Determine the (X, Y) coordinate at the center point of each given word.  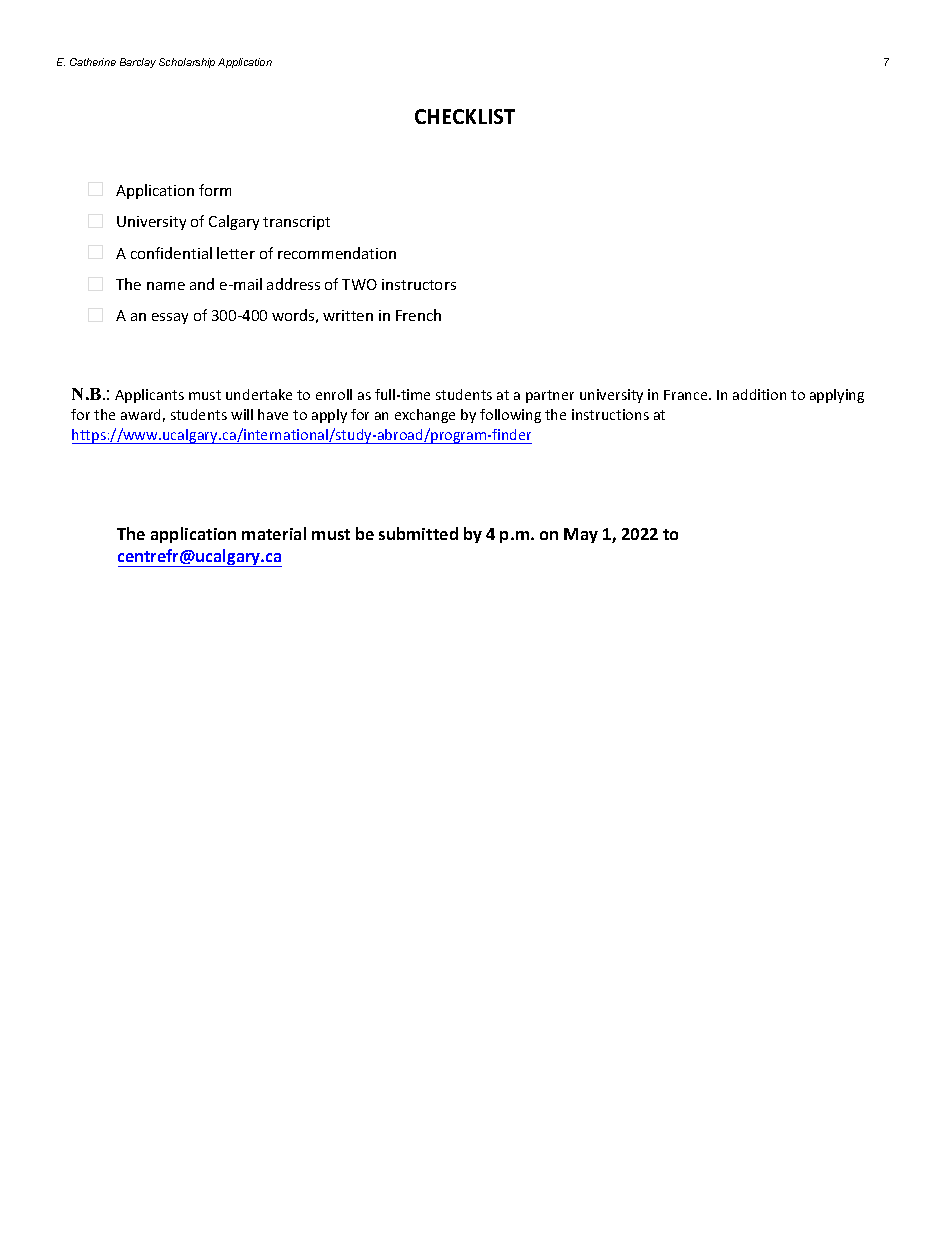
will (242, 414)
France (687, 395)
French (418, 315)
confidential (171, 253)
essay (170, 318)
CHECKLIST (465, 116)
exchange (425, 416)
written (348, 315)
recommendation (337, 253)
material (274, 533)
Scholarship (187, 63)
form (215, 190)
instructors (419, 284)
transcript (296, 223)
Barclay (138, 63)
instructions (610, 414)
